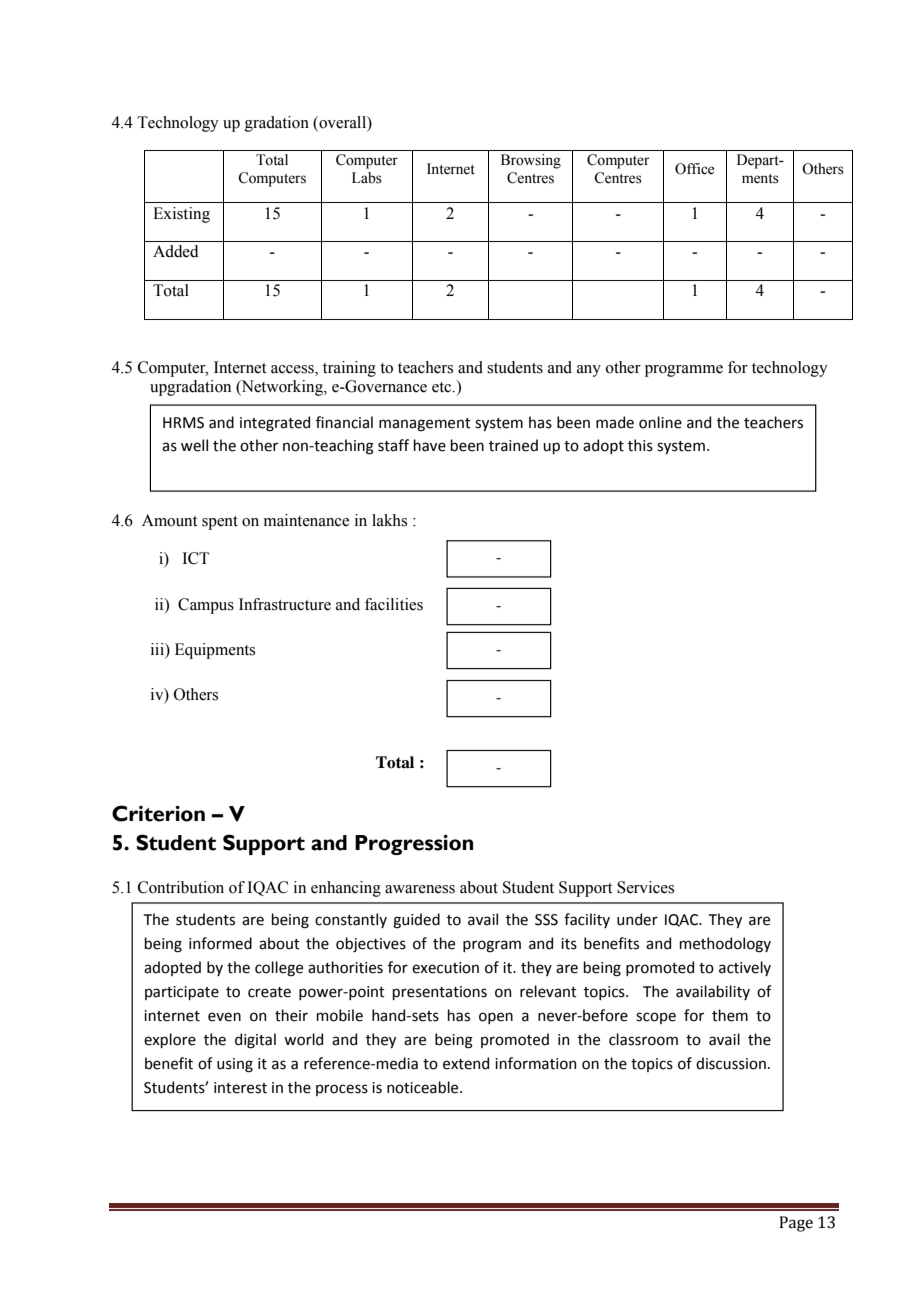 This image has height=1308, width=924. I want to click on spent, so click(220, 523).
